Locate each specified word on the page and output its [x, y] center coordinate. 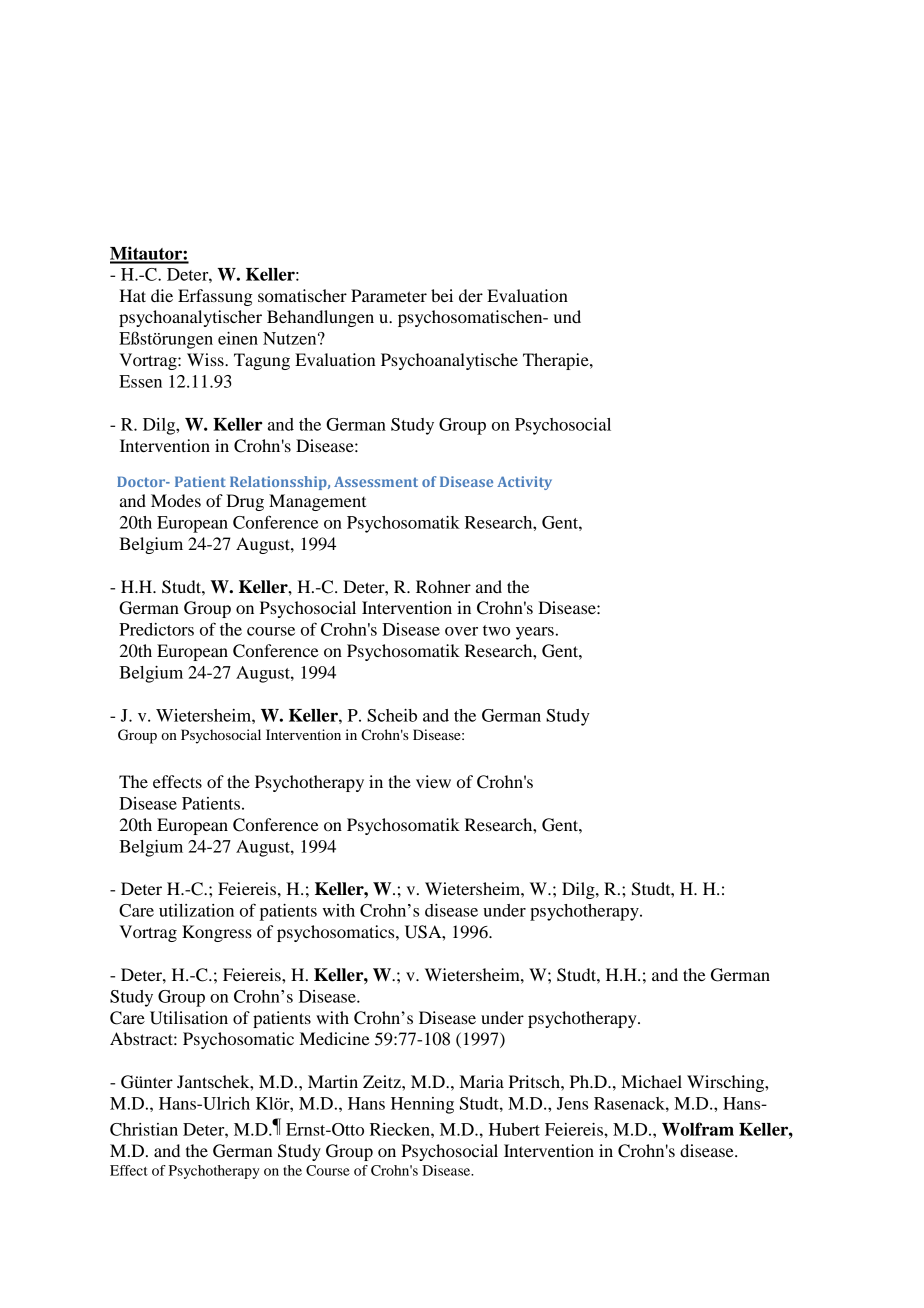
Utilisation [189, 1018]
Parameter [389, 295]
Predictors [156, 629]
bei [442, 295]
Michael [651, 1081]
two [496, 630]
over [461, 631]
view [433, 781]
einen [238, 338]
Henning [422, 1105]
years [535, 633]
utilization [196, 910]
